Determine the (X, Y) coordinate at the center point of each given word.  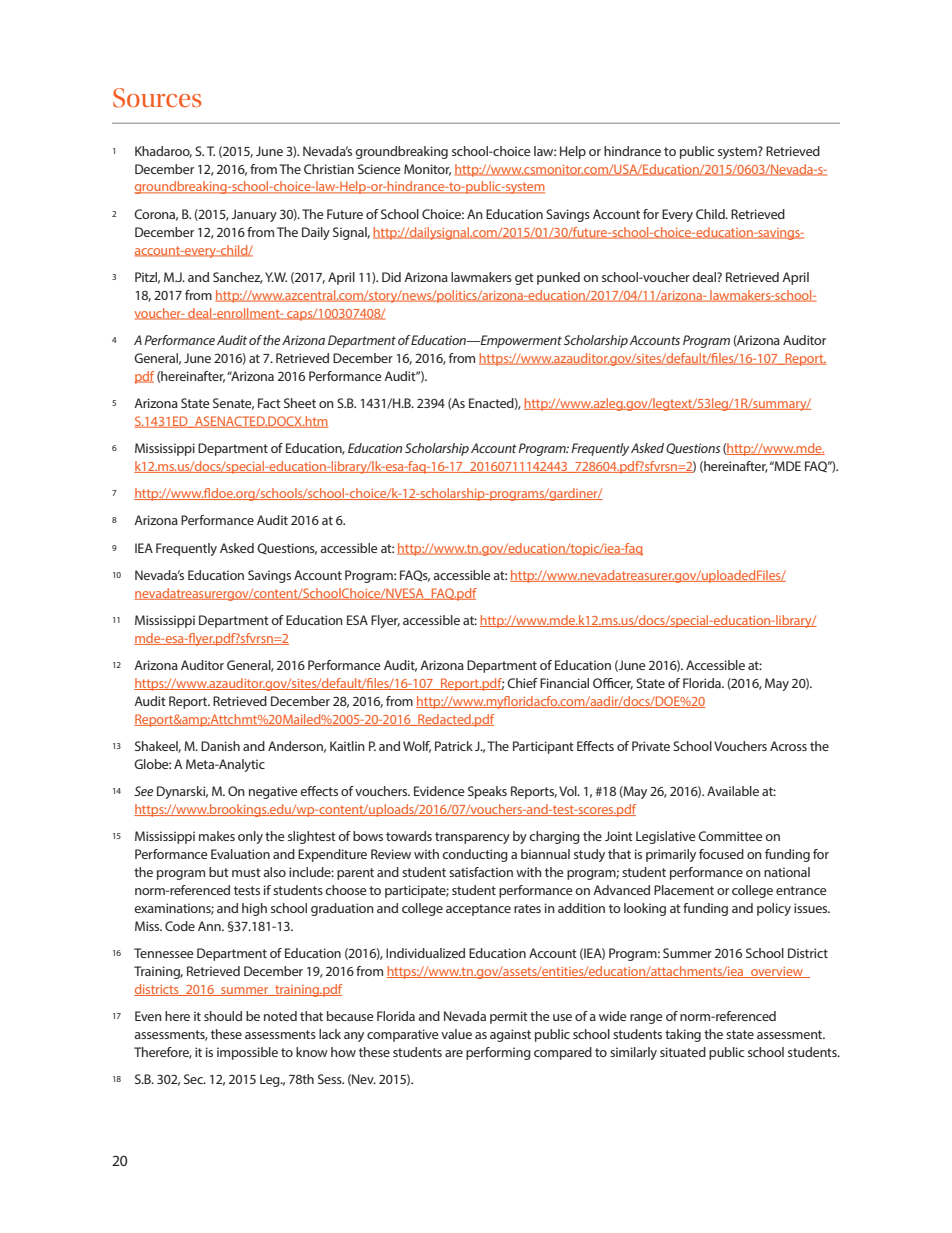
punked (558, 278)
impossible (247, 1053)
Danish (220, 746)
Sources (157, 98)
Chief (522, 683)
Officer (613, 684)
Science (379, 169)
